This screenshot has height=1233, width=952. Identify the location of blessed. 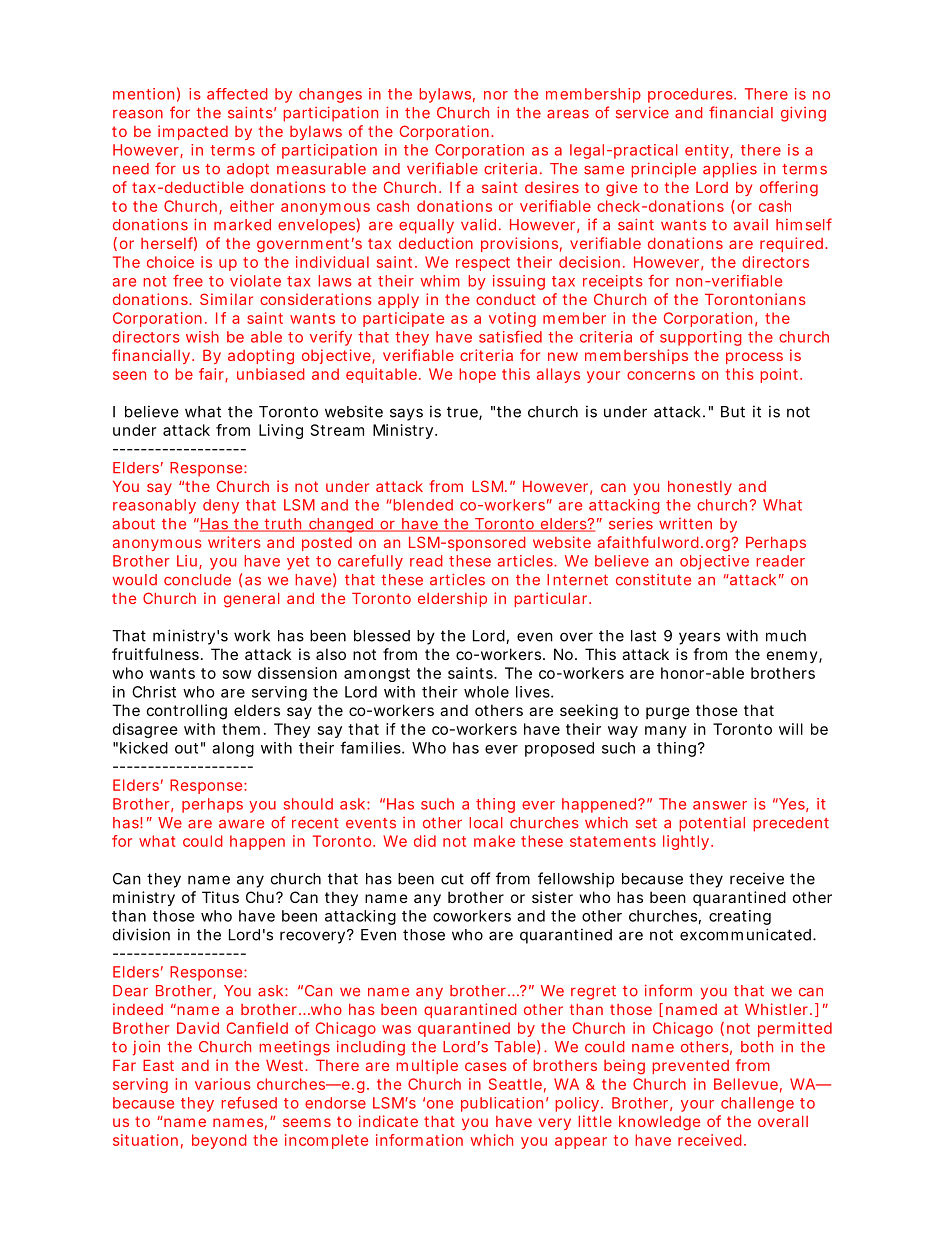
(382, 636).
